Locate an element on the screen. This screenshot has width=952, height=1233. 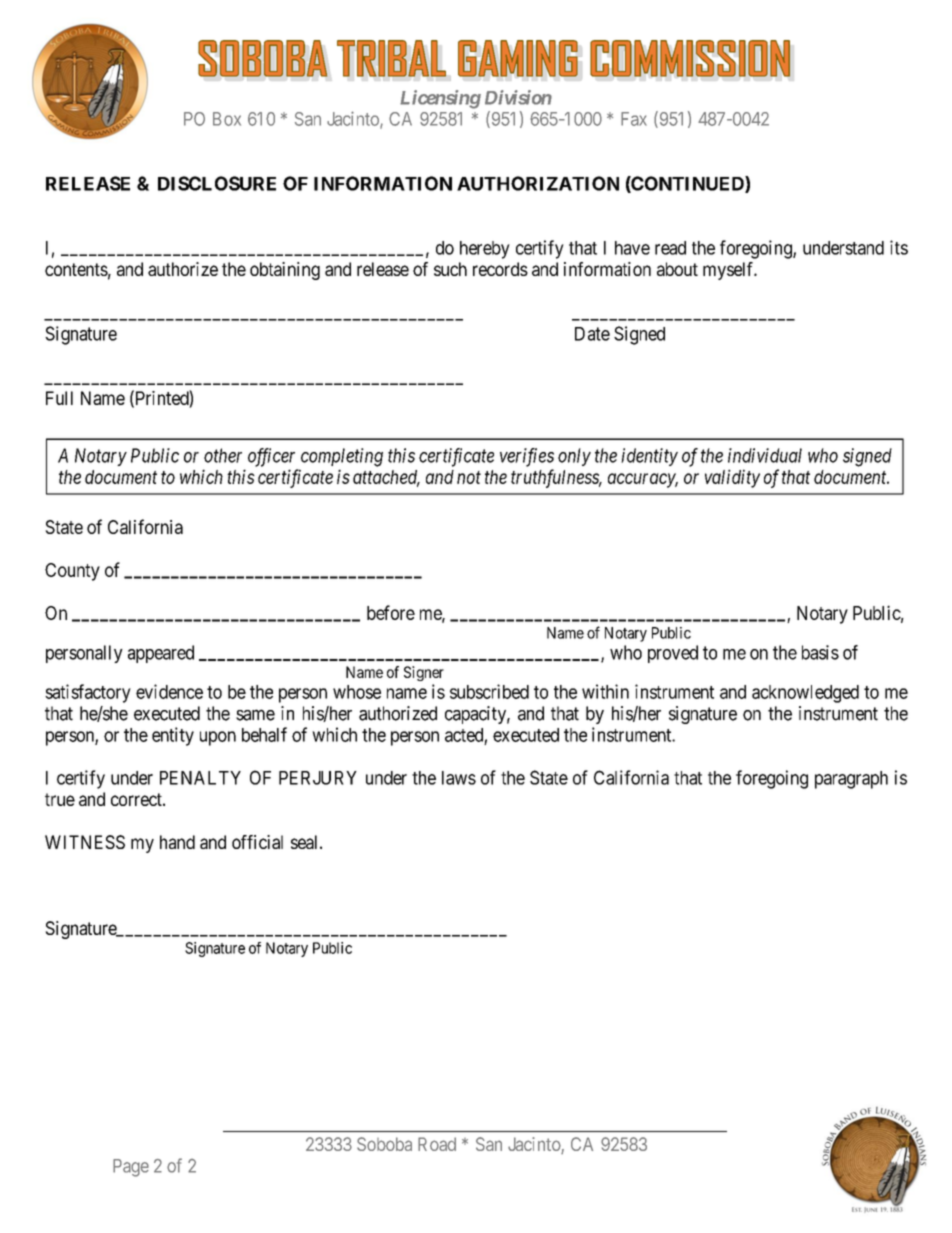
County is located at coordinates (72, 572).
